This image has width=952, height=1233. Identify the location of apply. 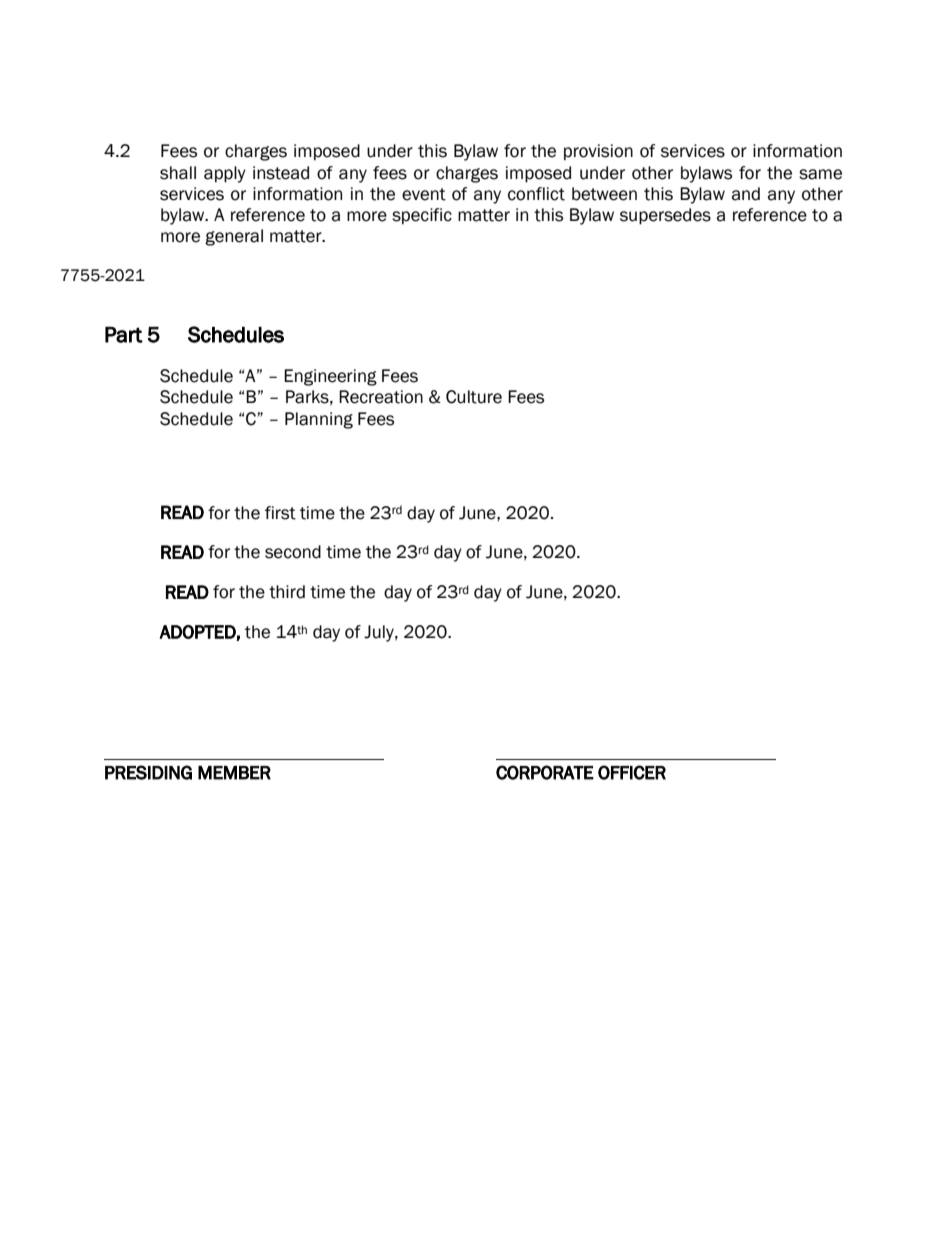
(225, 174).
